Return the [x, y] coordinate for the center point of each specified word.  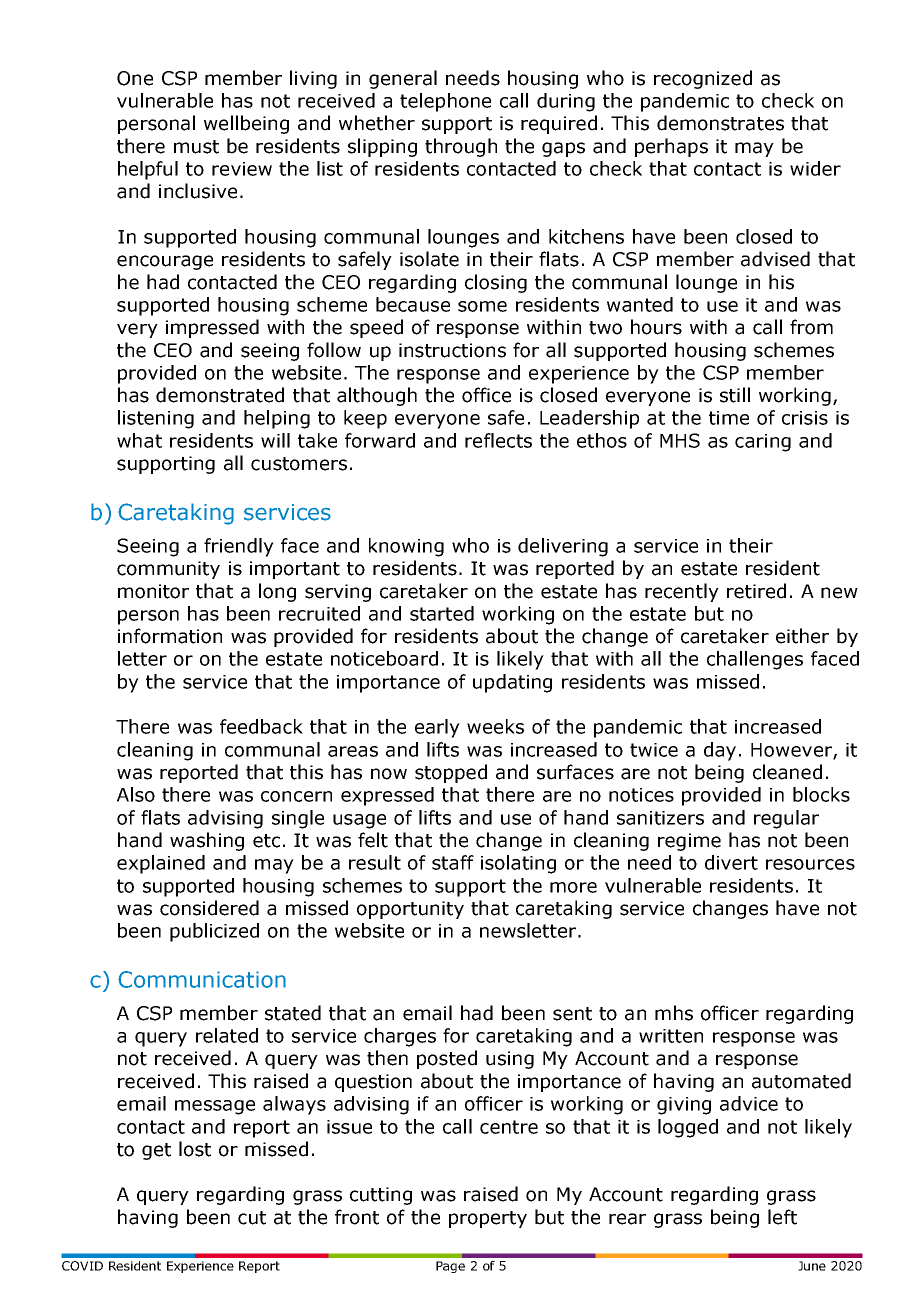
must [196, 147]
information [170, 636]
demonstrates [720, 123]
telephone [445, 102]
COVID [82, 1266]
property [488, 1219]
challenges [755, 660]
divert [731, 862]
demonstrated [220, 395]
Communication [202, 979]
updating [512, 683]
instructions [452, 350]
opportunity [410, 910]
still [735, 395]
